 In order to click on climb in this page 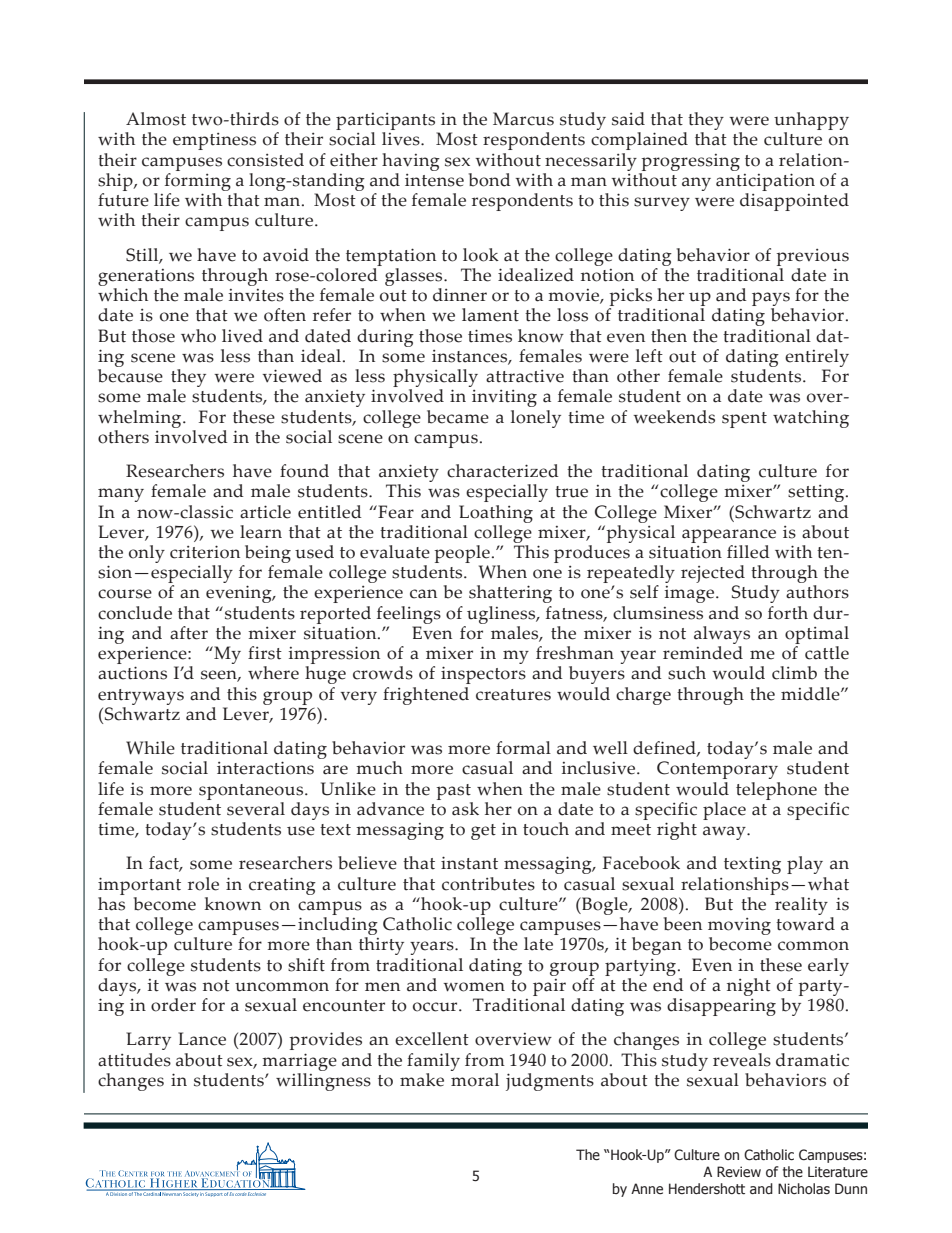, I will do `click(794, 673)`.
